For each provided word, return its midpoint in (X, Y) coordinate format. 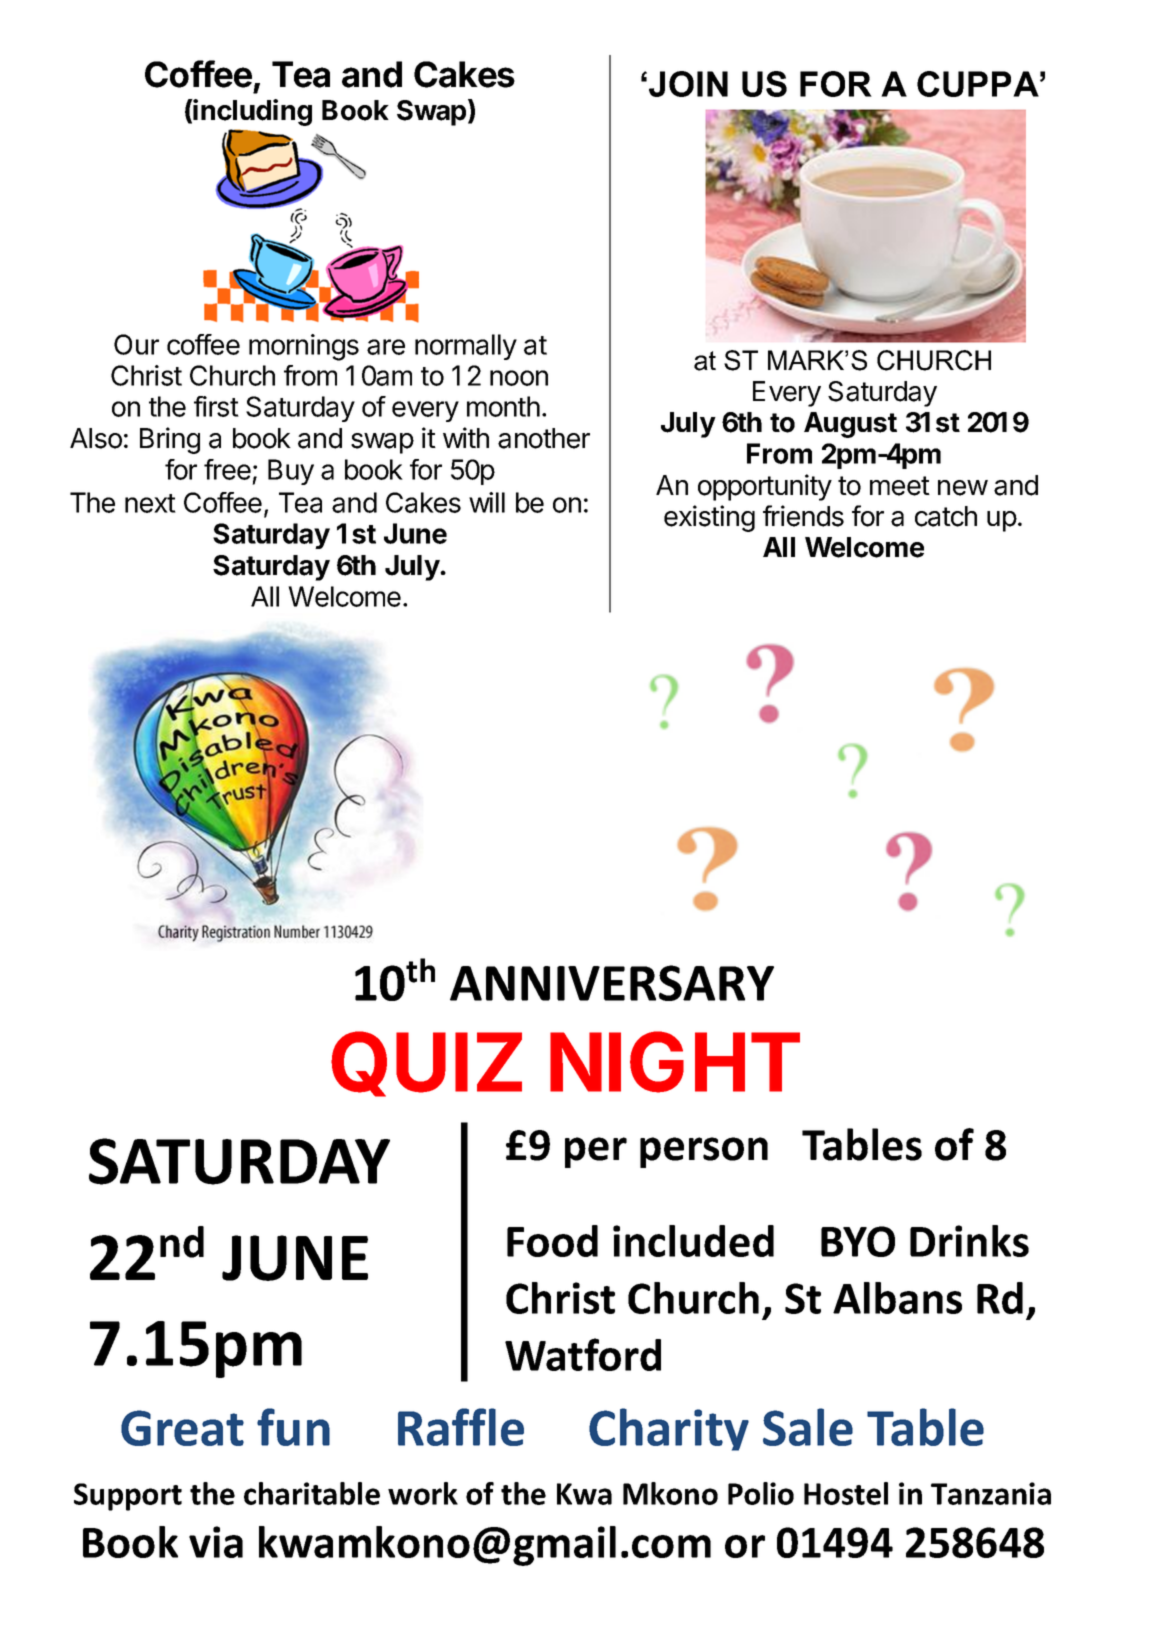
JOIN (688, 84)
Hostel (846, 1493)
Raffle (461, 1427)
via (216, 1542)
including (252, 112)
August (850, 425)
